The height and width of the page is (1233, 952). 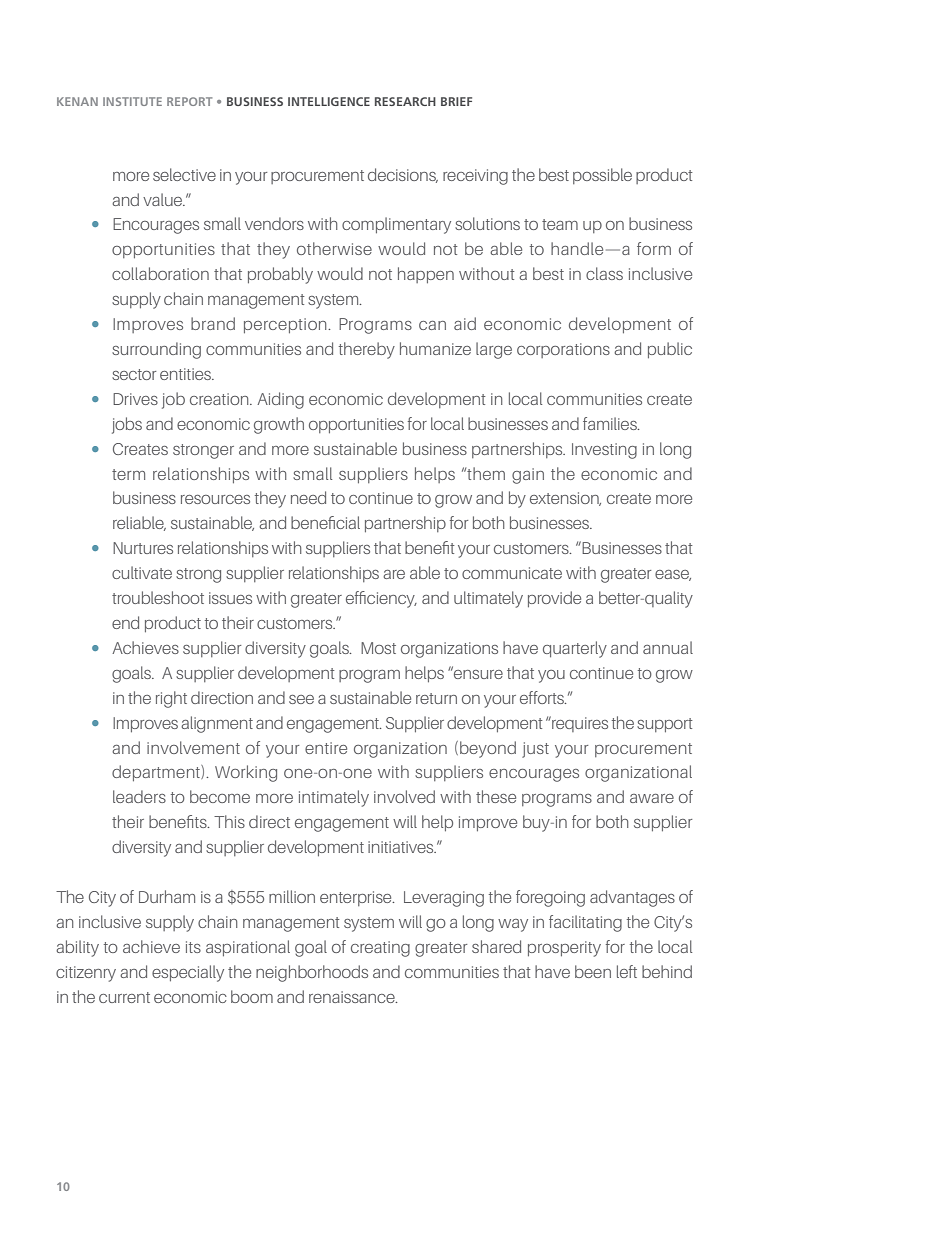 I want to click on RESEARCH, so click(x=405, y=101).
